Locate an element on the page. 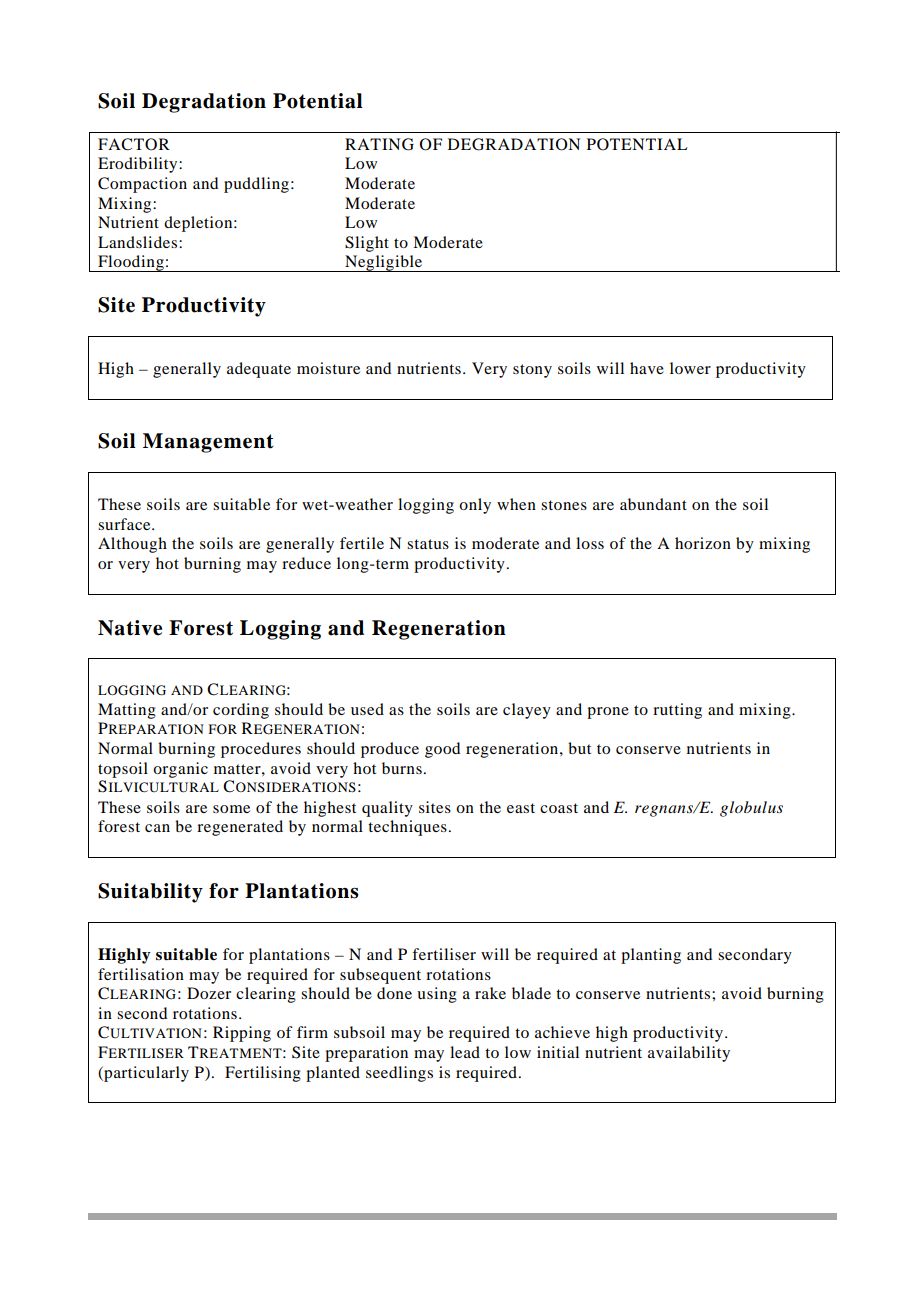 The image size is (924, 1308). Compaction is located at coordinates (142, 185).
